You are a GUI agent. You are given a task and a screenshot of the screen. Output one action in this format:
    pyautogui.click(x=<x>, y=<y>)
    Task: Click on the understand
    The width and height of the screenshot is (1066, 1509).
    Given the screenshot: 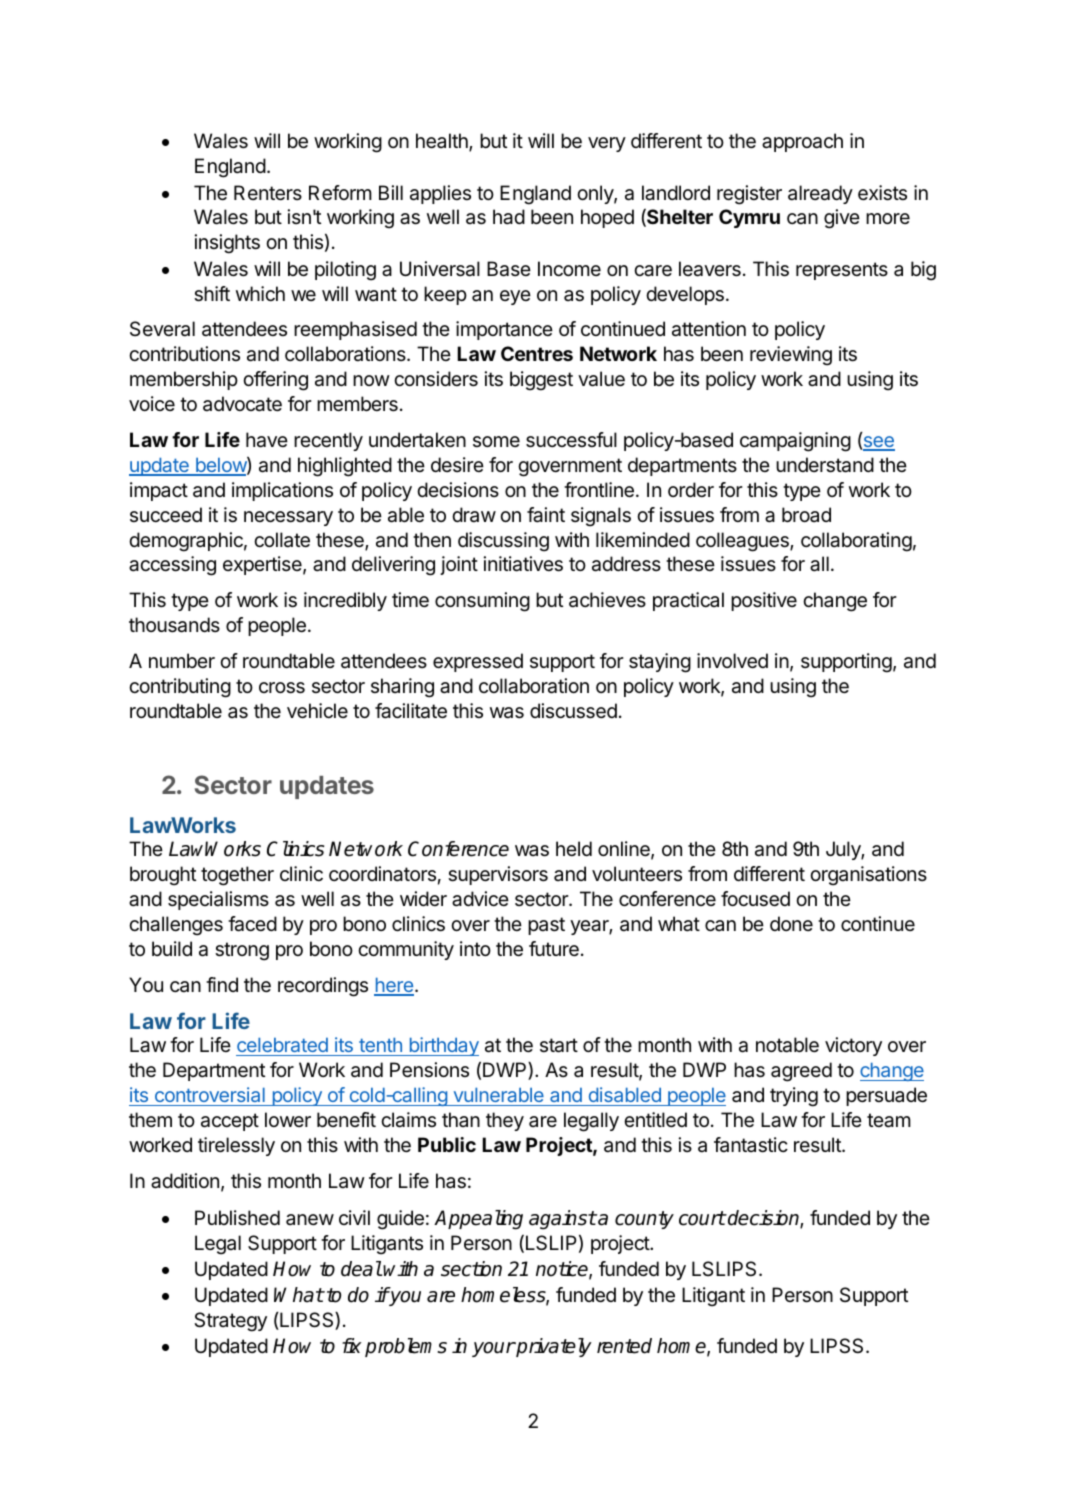 What is the action you would take?
    pyautogui.click(x=825, y=465)
